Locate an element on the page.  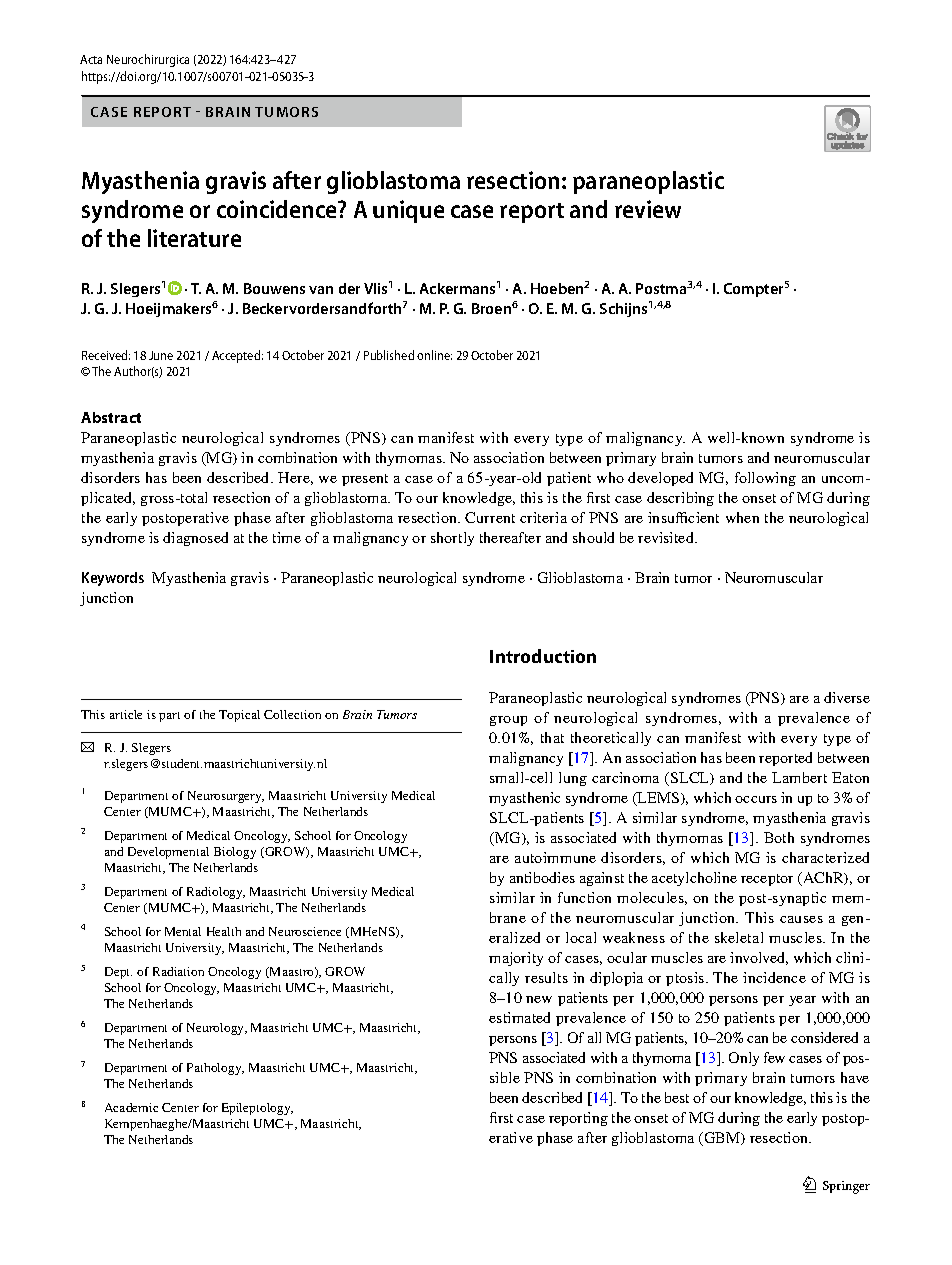
Pathology is located at coordinates (215, 1069).
